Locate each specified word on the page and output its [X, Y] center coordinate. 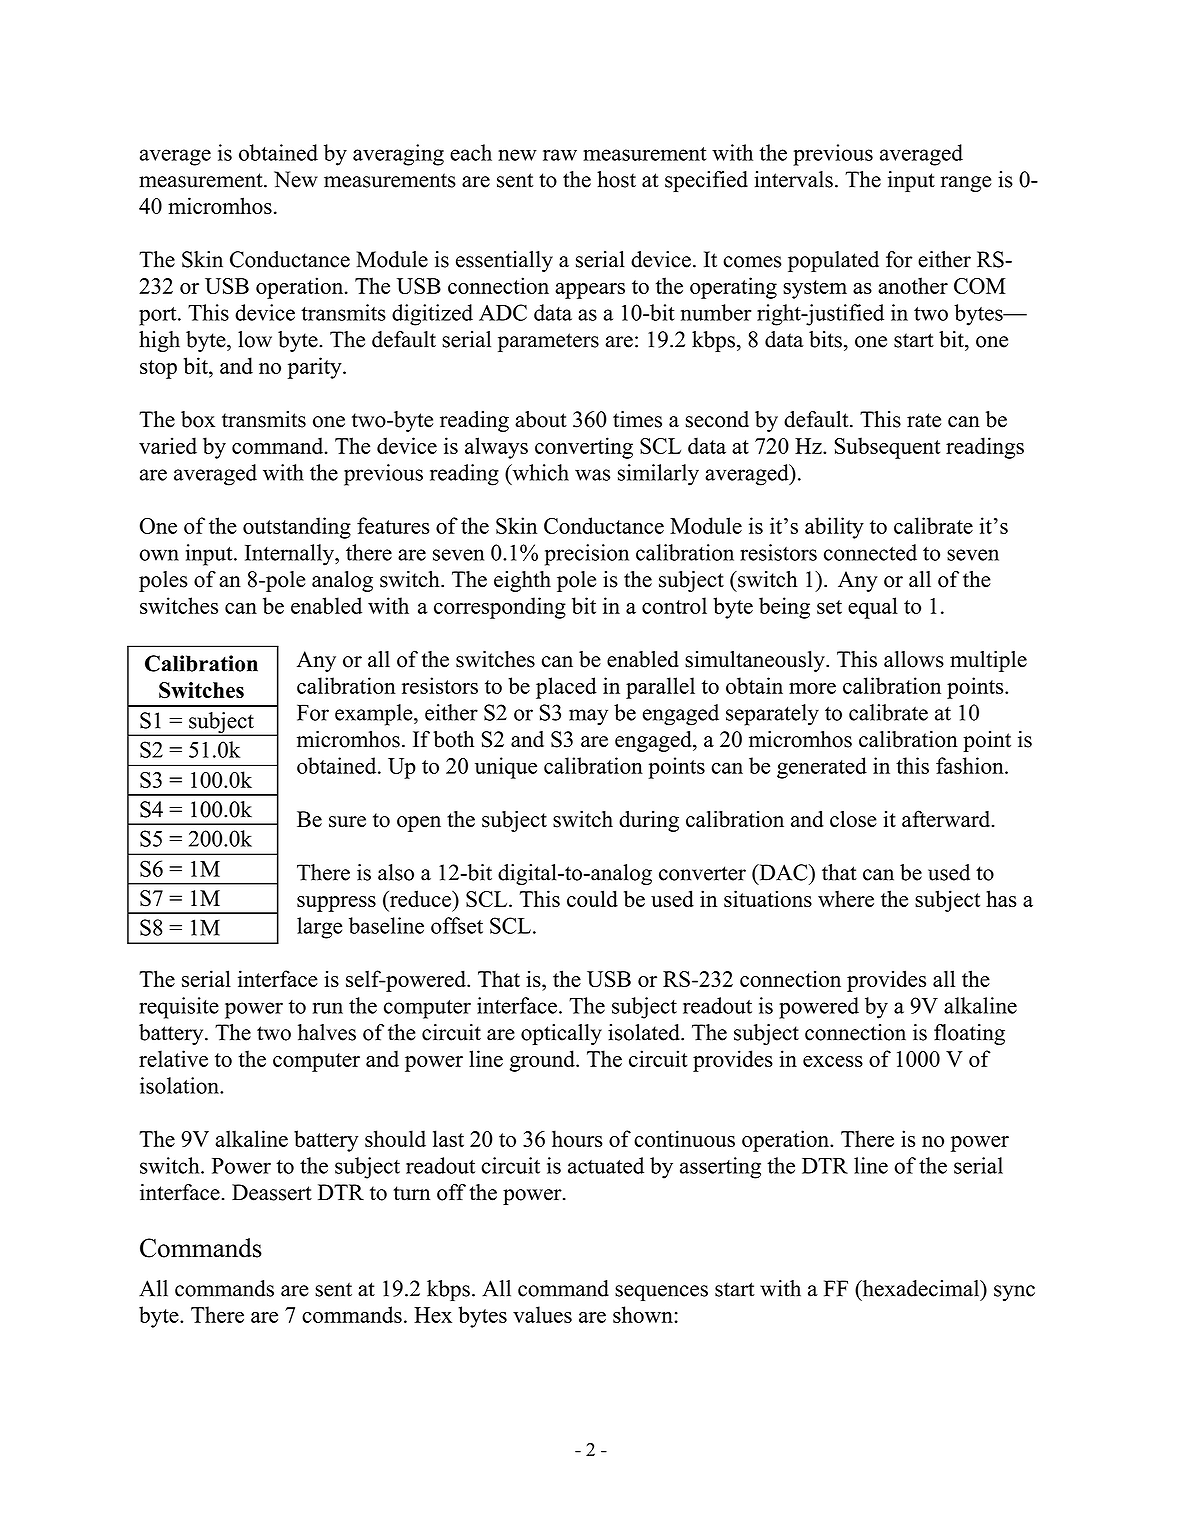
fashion [971, 765]
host [616, 179]
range [966, 184]
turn [411, 1193]
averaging [398, 155]
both [453, 739]
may [588, 717]
